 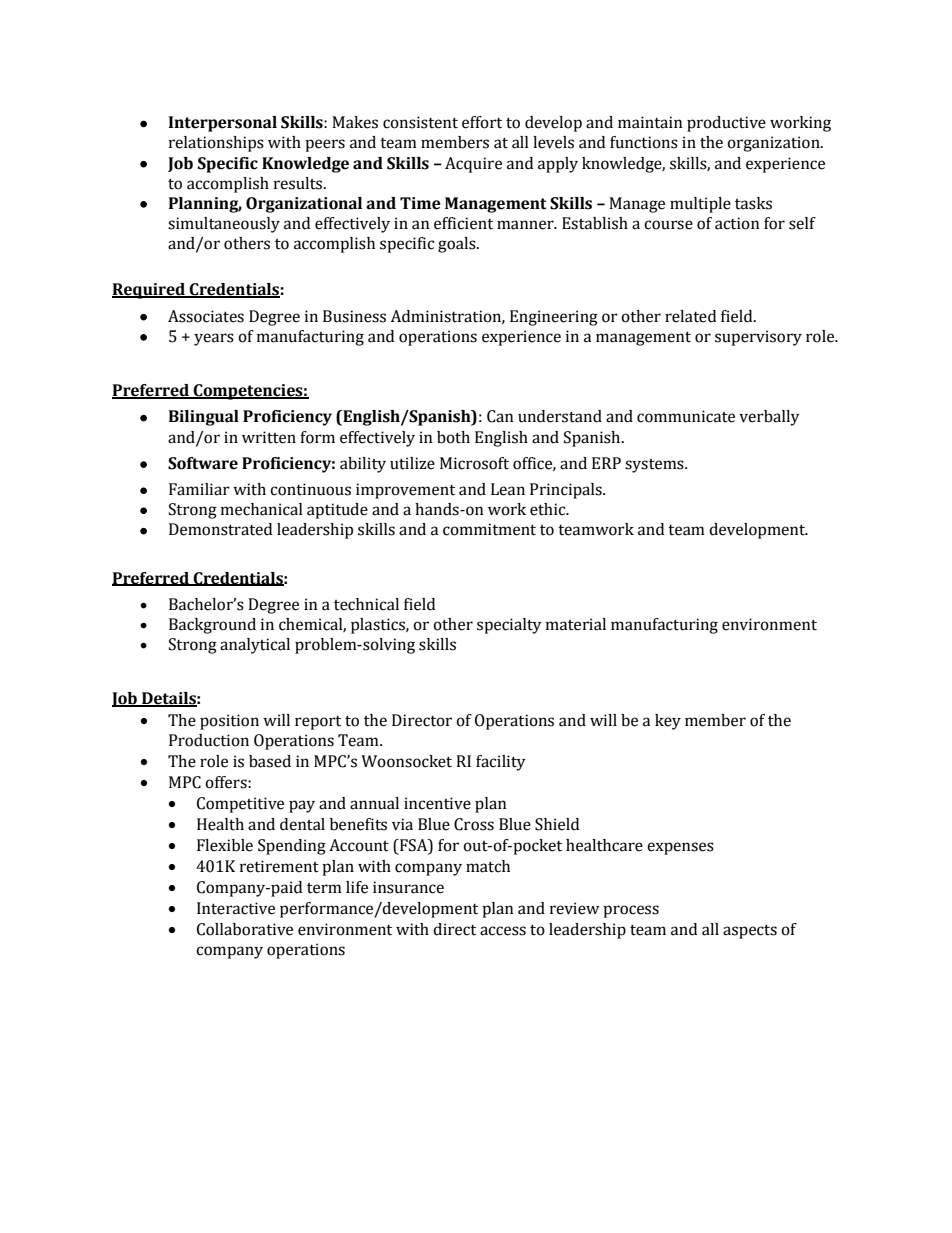 What do you see at coordinates (668, 722) in the page?
I see `key` at bounding box center [668, 722].
